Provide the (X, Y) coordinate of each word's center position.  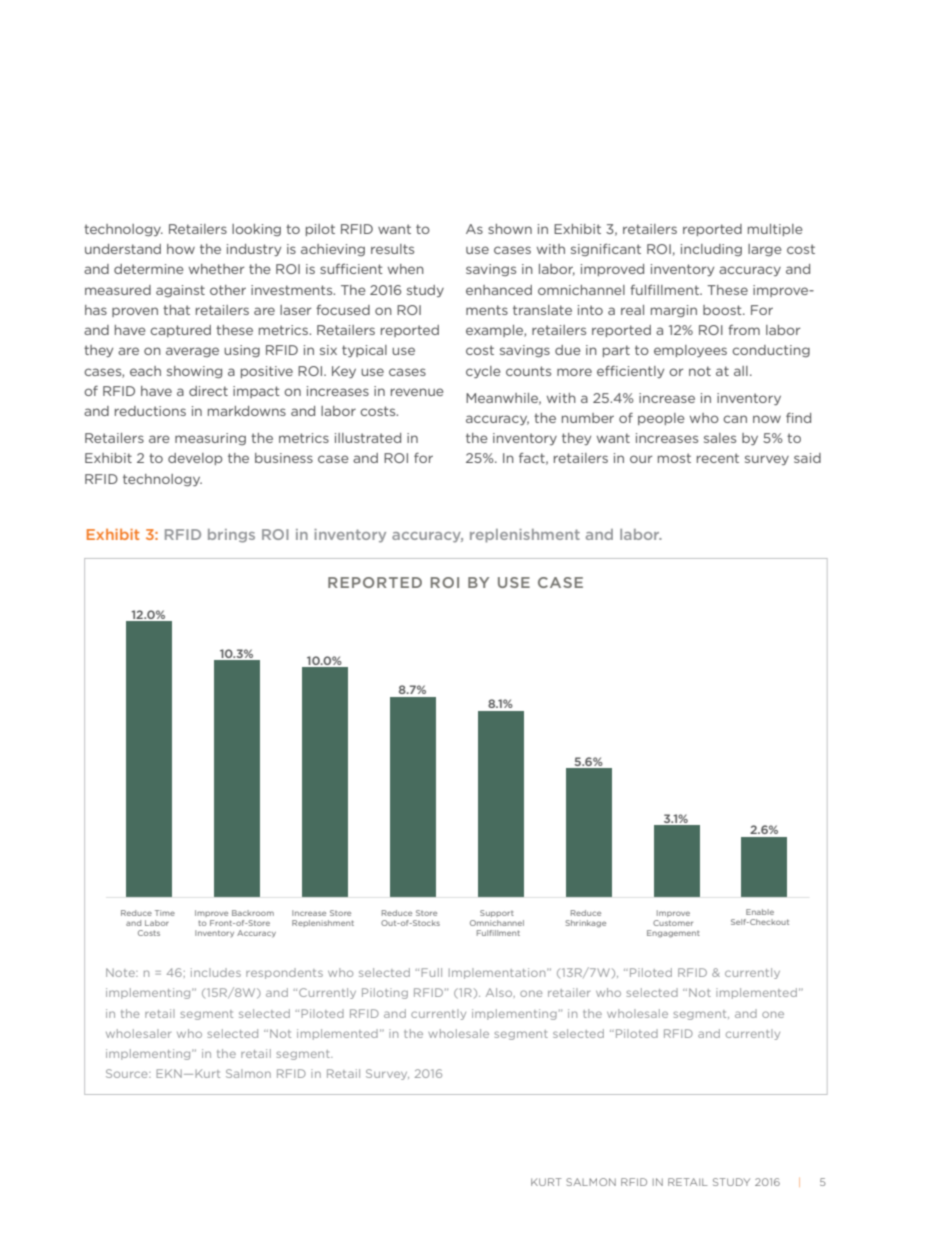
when (406, 269)
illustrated (368, 438)
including (711, 250)
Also (500, 993)
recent (718, 458)
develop (195, 459)
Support (497, 913)
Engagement (673, 934)
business (284, 458)
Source (128, 1073)
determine (148, 269)
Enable (760, 912)
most (674, 458)
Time (165, 913)
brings (231, 536)
